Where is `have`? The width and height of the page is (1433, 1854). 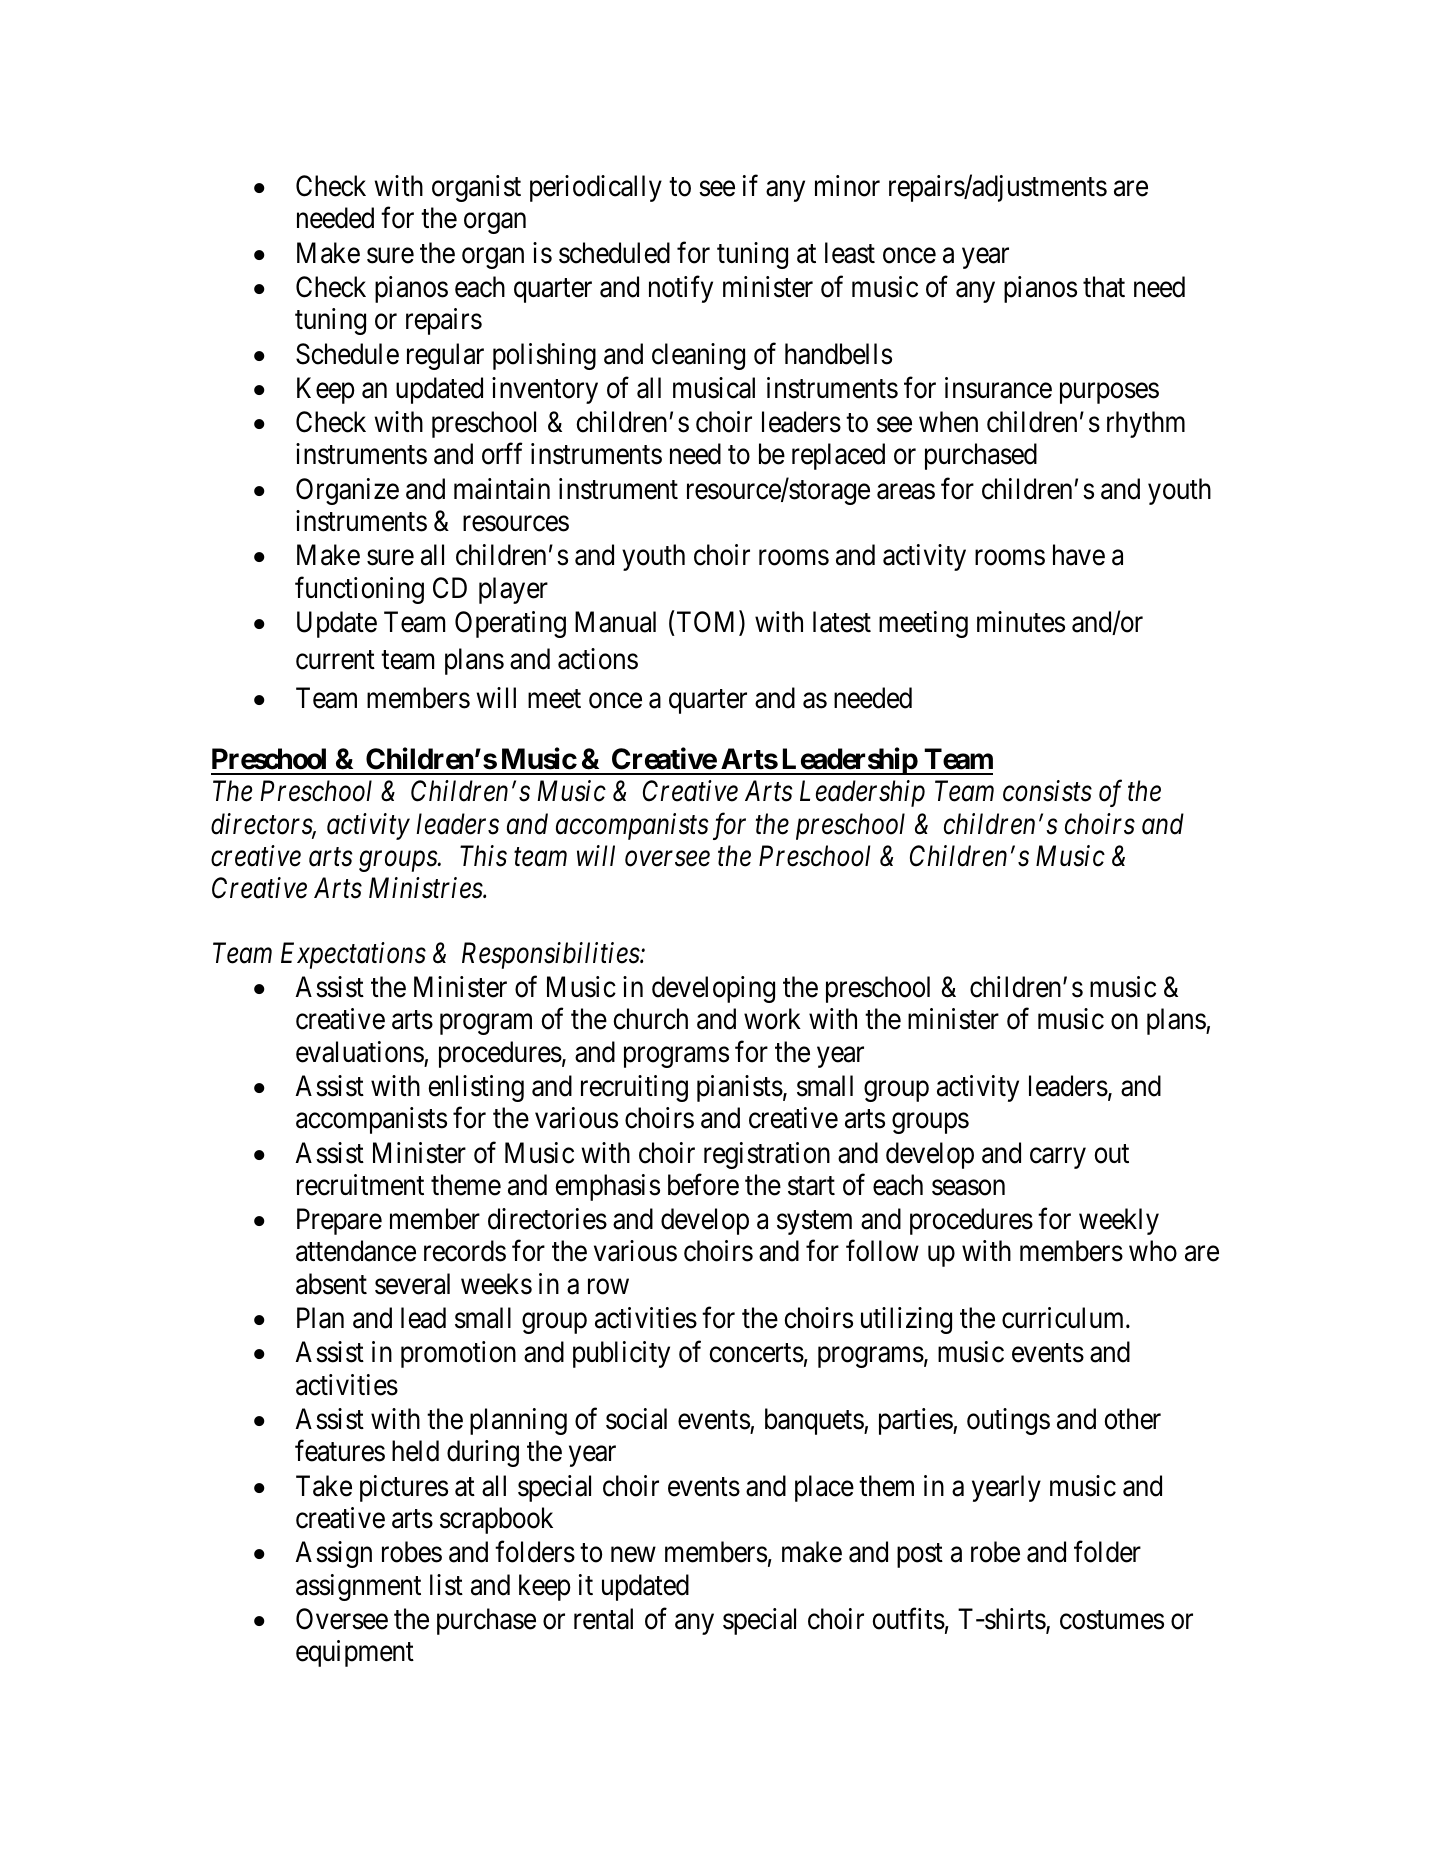
have is located at coordinates (1079, 555).
